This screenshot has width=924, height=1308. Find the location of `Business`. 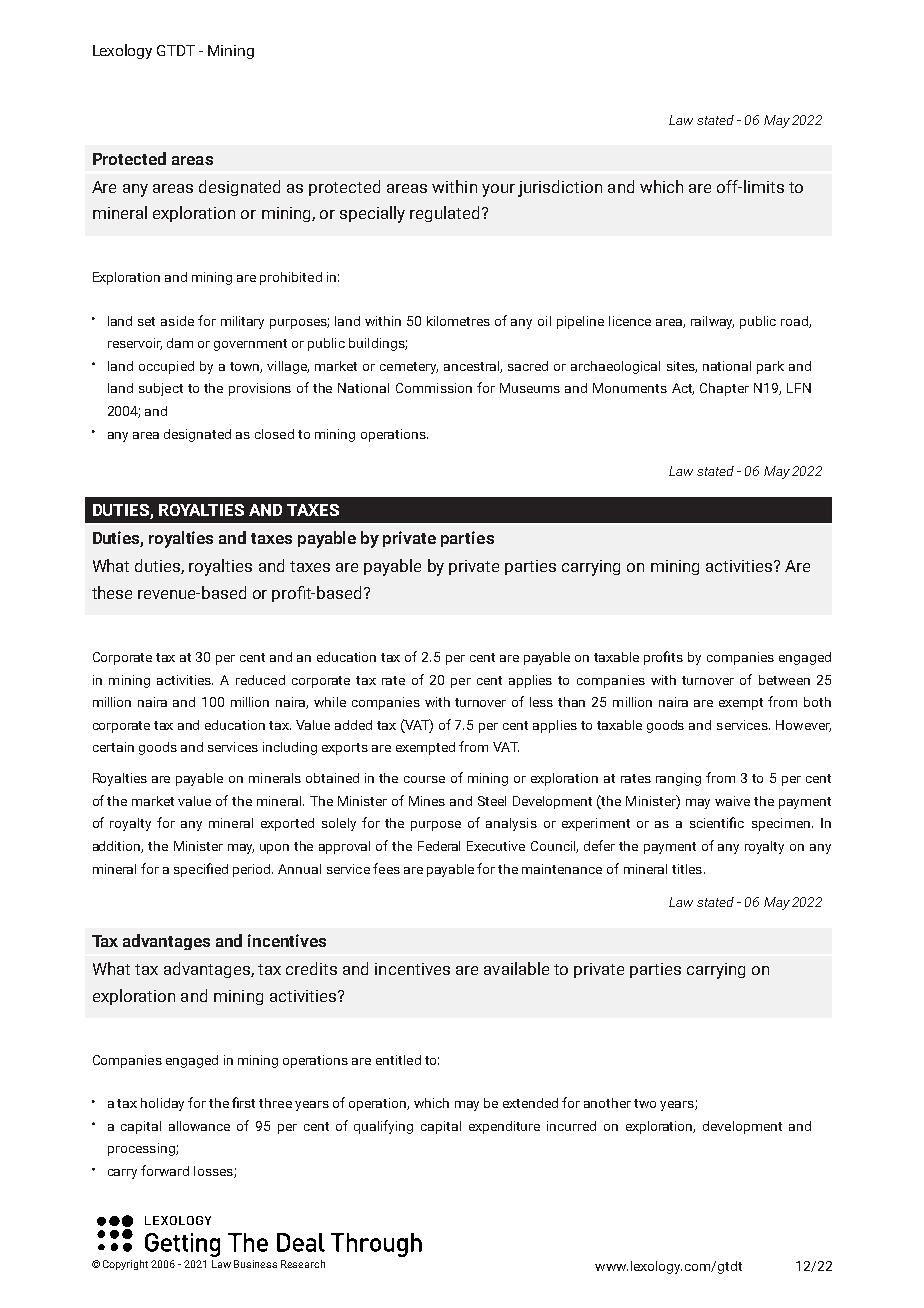

Business is located at coordinates (255, 1264).
